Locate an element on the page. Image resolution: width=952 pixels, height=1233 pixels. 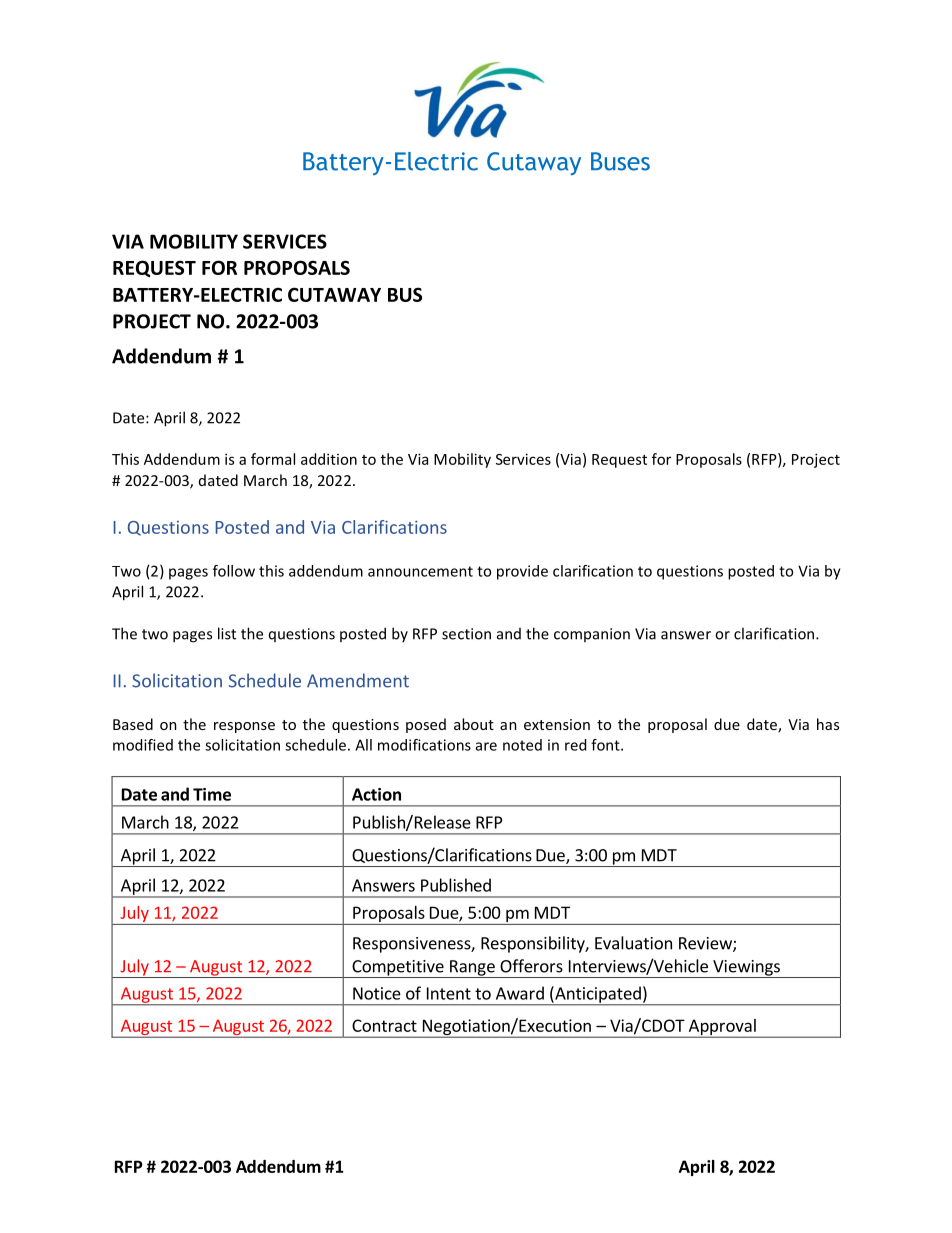
addition is located at coordinates (329, 459).
